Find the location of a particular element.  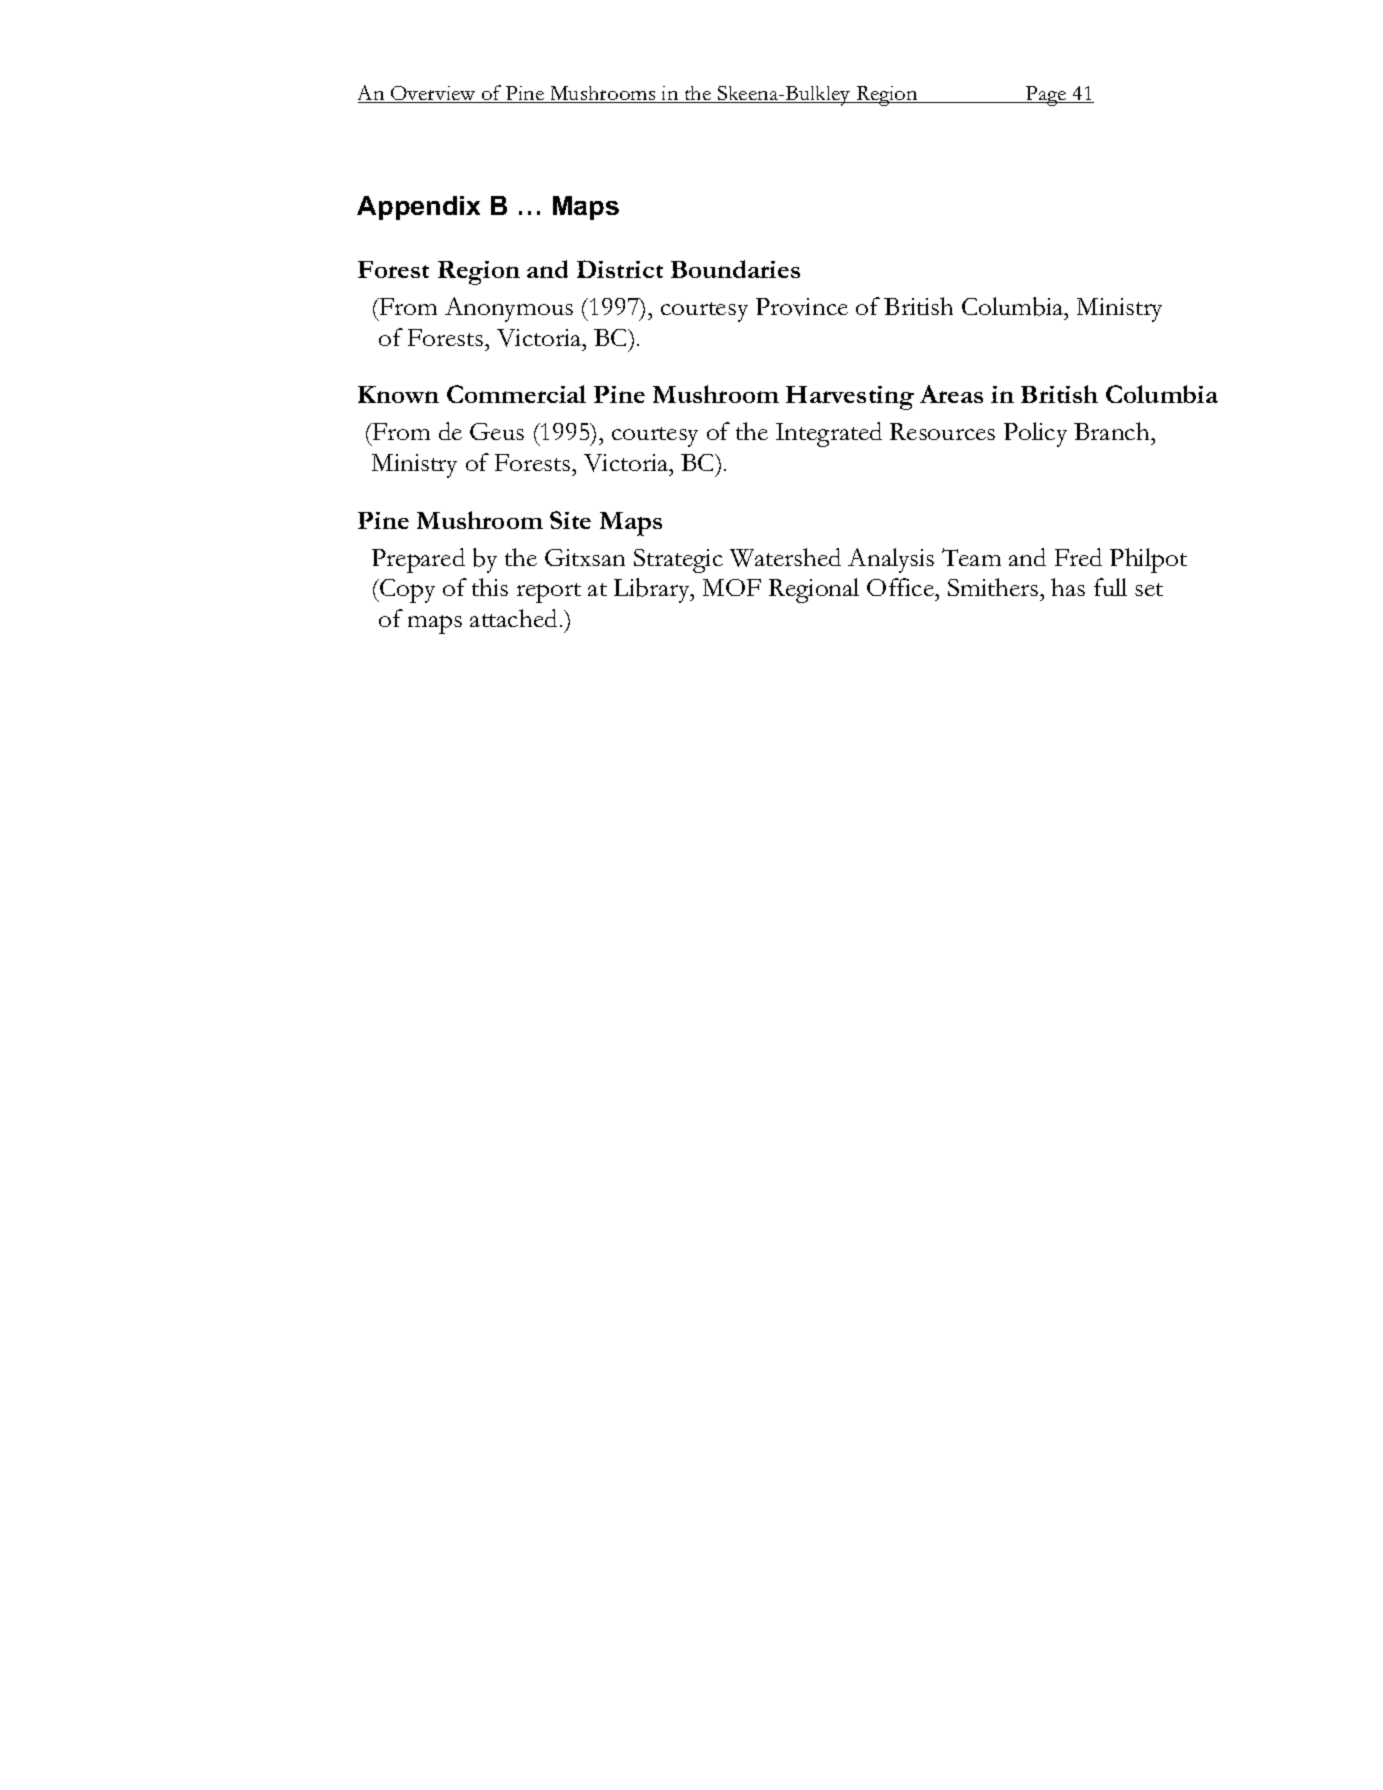

Overview is located at coordinates (433, 94).
